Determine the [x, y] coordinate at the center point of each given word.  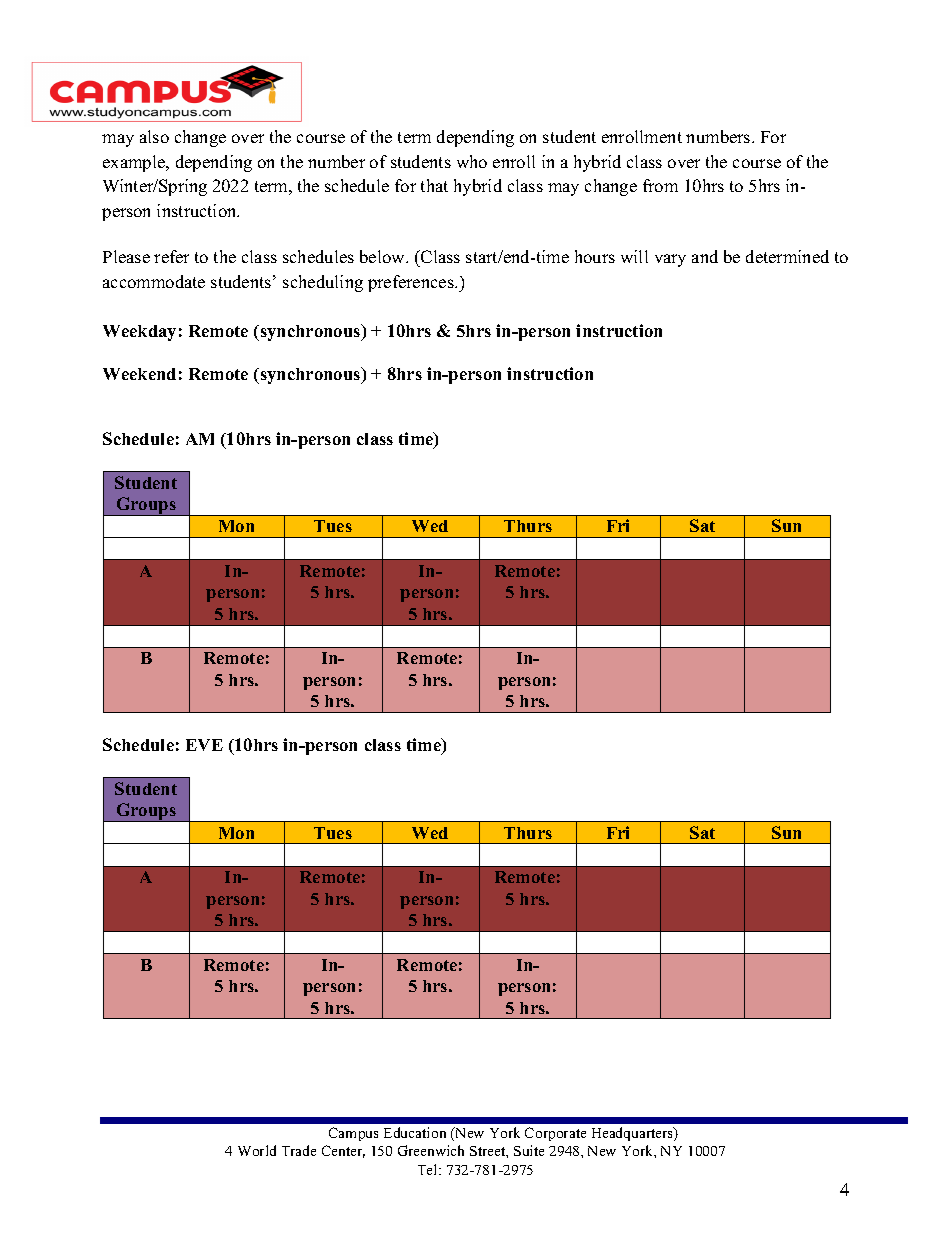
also [154, 136]
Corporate [555, 1134]
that [434, 185]
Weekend [139, 374]
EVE [204, 745]
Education [415, 1132]
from [660, 185]
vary [670, 260]
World [257, 1150]
